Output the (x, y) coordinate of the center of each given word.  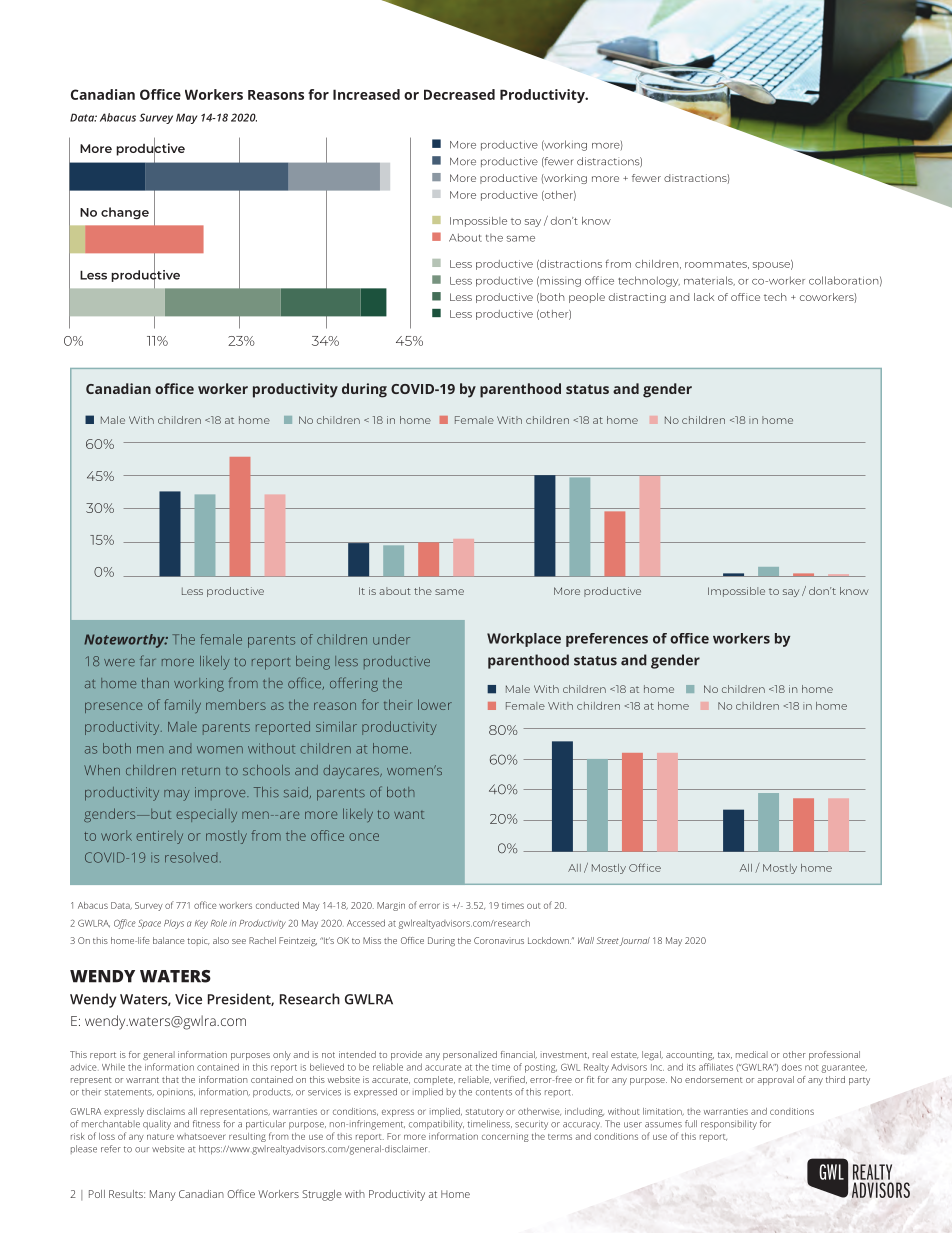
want (409, 815)
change (125, 213)
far (147, 660)
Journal (635, 941)
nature (160, 1137)
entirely (159, 837)
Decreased (459, 94)
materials (709, 281)
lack (704, 297)
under (391, 639)
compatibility (436, 1125)
